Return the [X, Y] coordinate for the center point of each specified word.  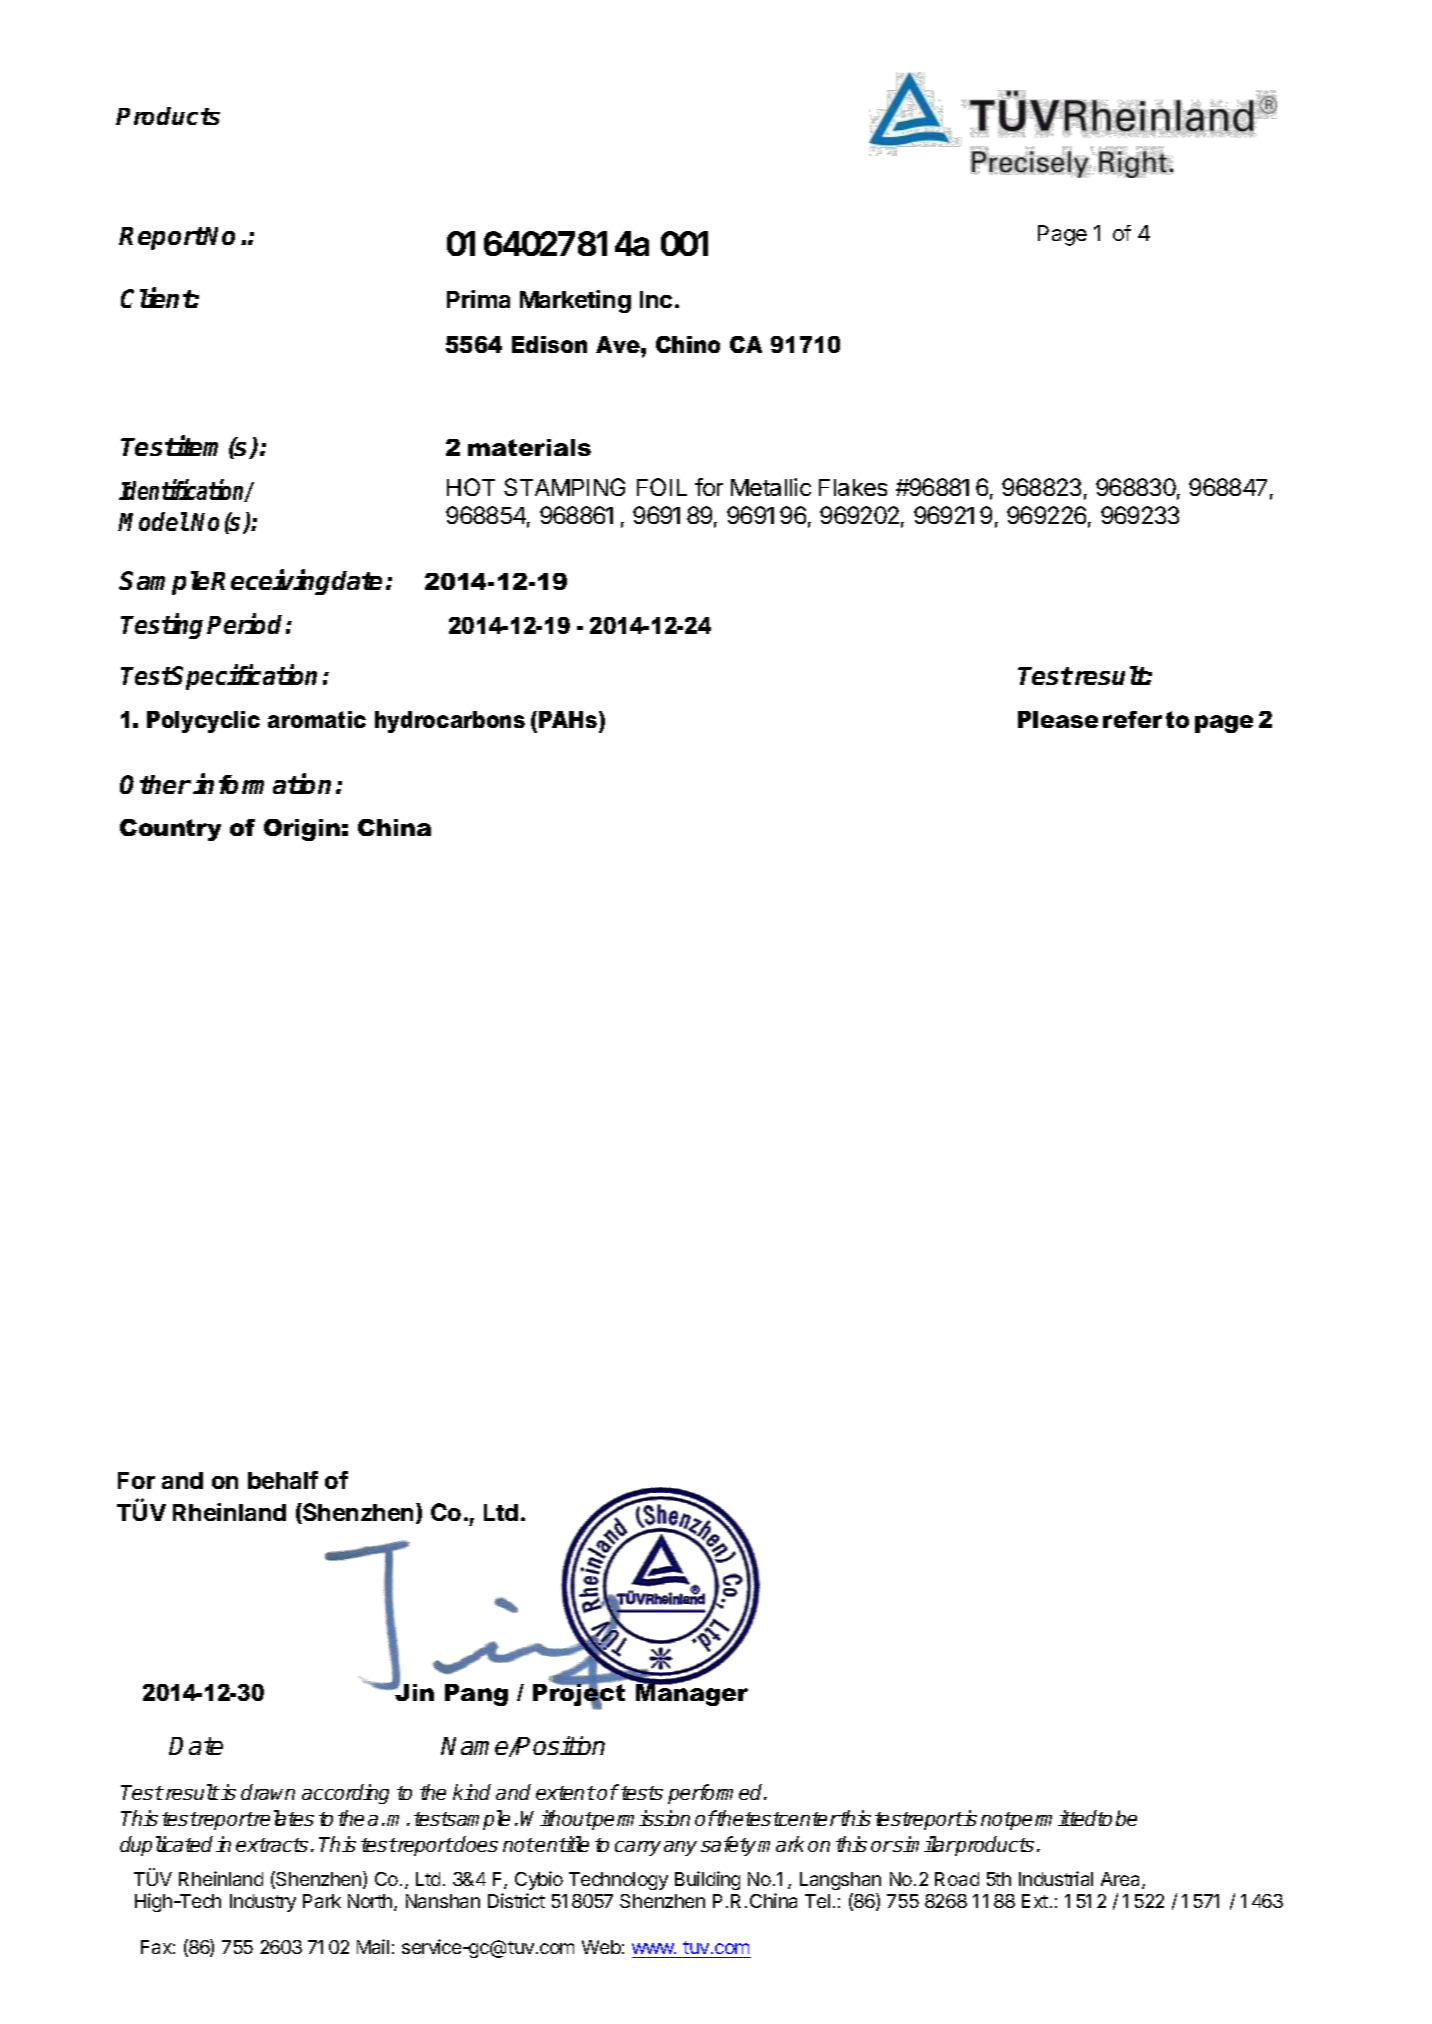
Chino [688, 344]
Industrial [1056, 1878]
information [262, 784]
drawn [268, 1792]
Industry [263, 1903]
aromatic [317, 719]
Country [170, 830]
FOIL [662, 487]
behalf [283, 1480]
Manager [692, 1694]
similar [923, 1844]
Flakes [853, 487]
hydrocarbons [450, 722]
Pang [476, 1695]
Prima [478, 299]
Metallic [771, 487]
